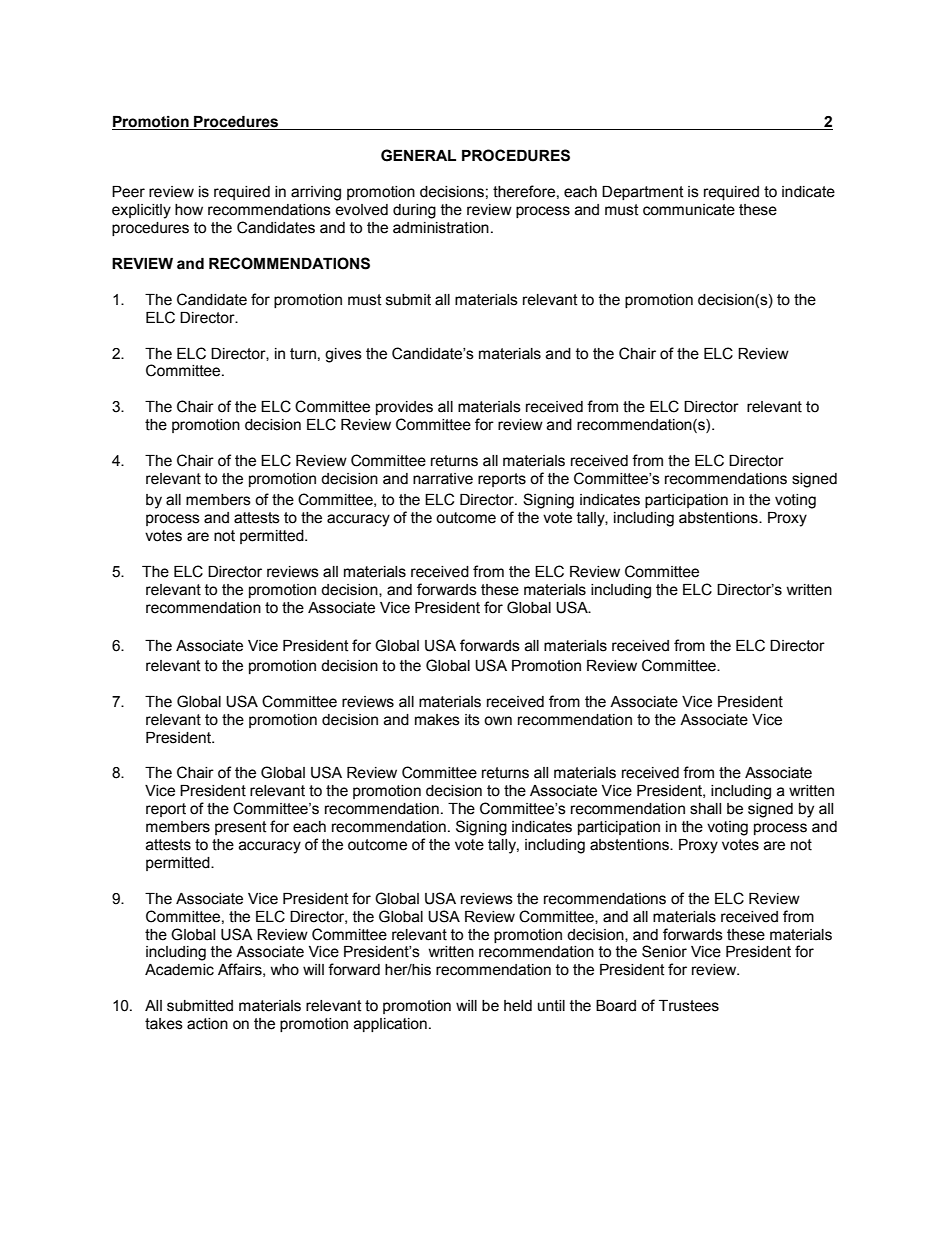 This page has height=1233, width=952. What do you see at coordinates (404, 408) in the page?
I see `provides` at bounding box center [404, 408].
